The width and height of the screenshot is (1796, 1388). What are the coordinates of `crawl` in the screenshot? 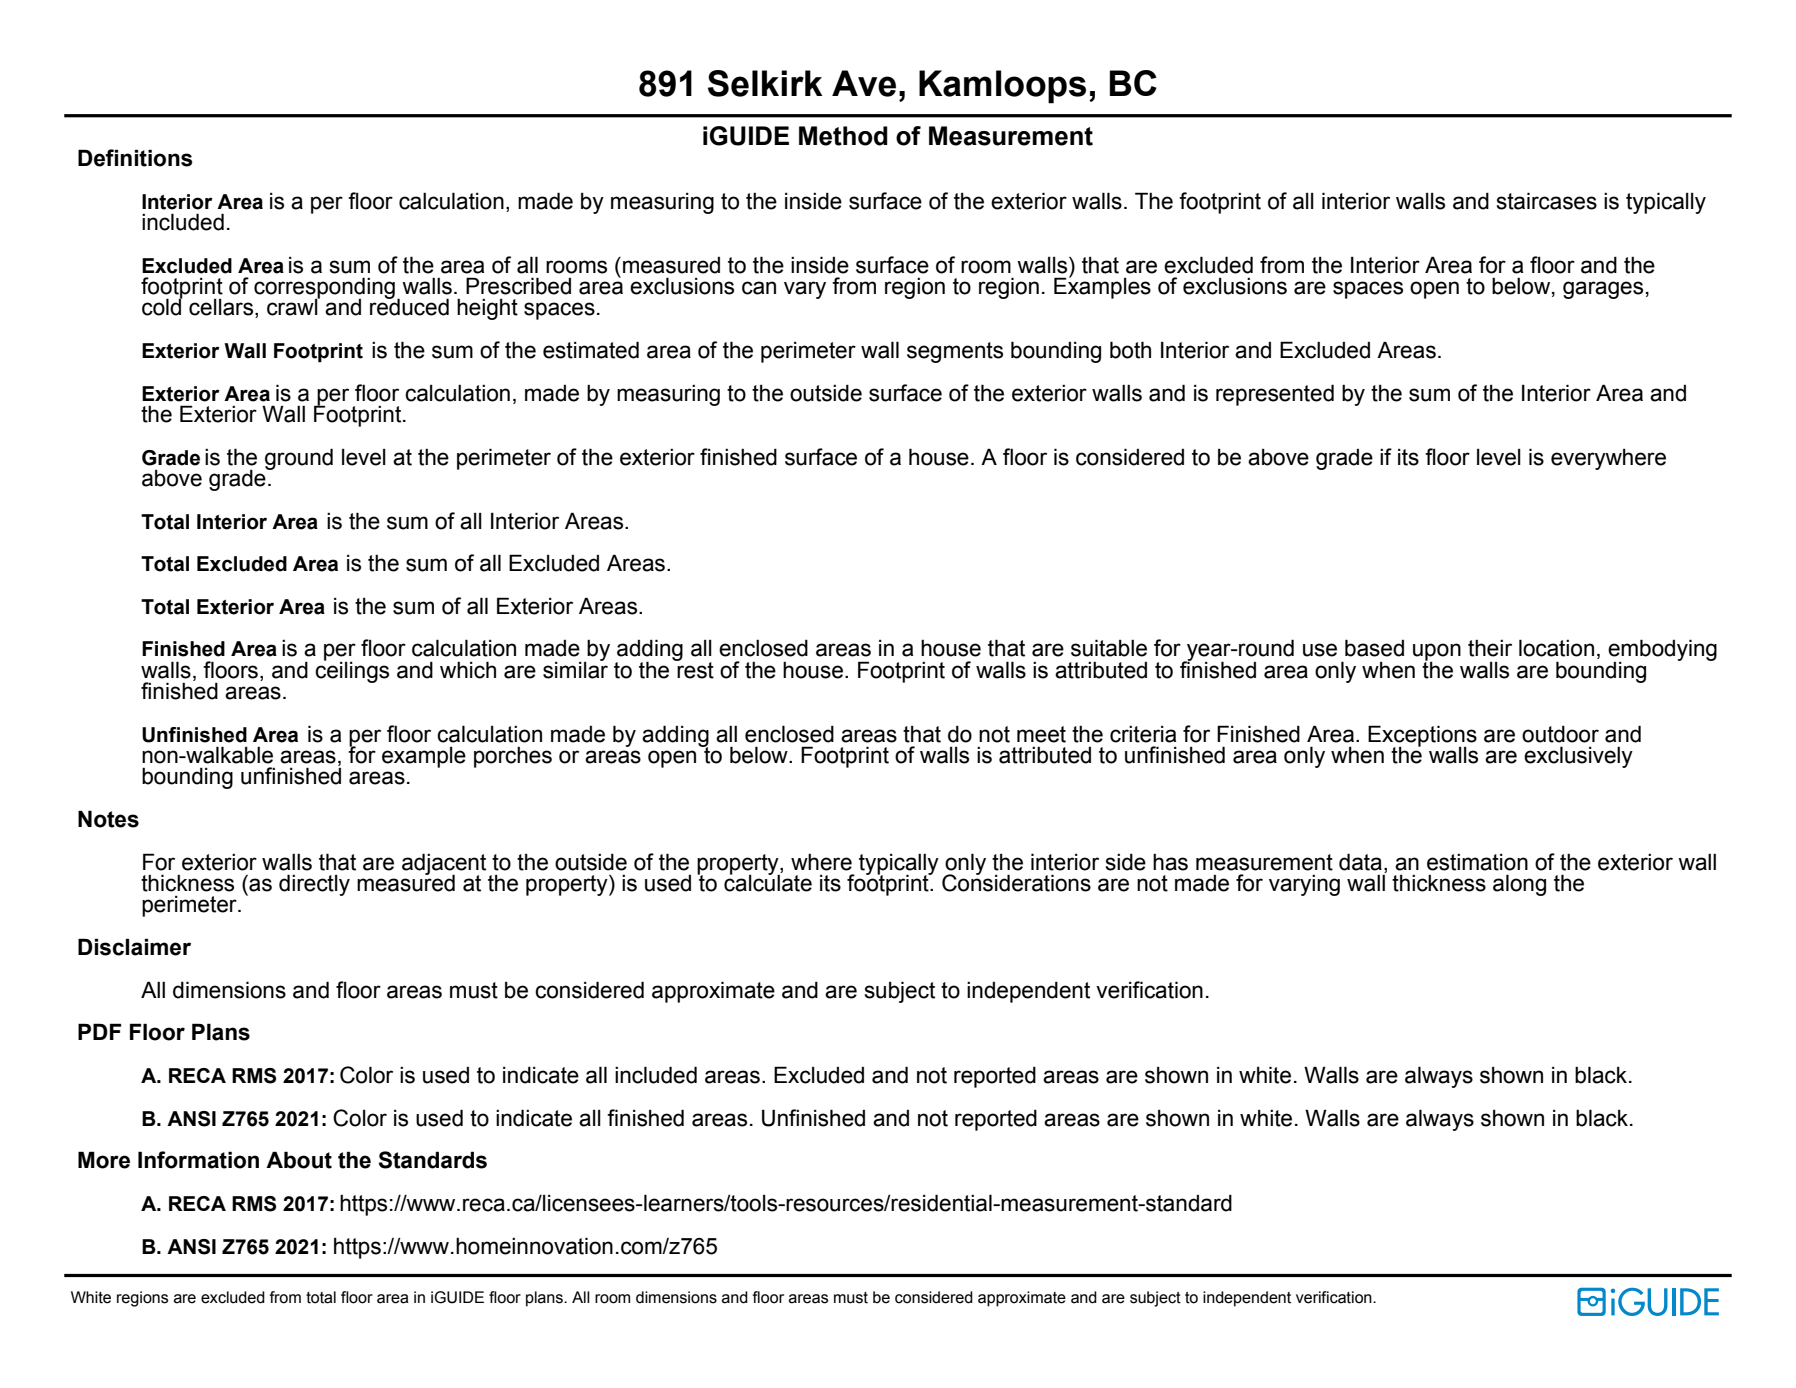 It's located at (293, 306).
